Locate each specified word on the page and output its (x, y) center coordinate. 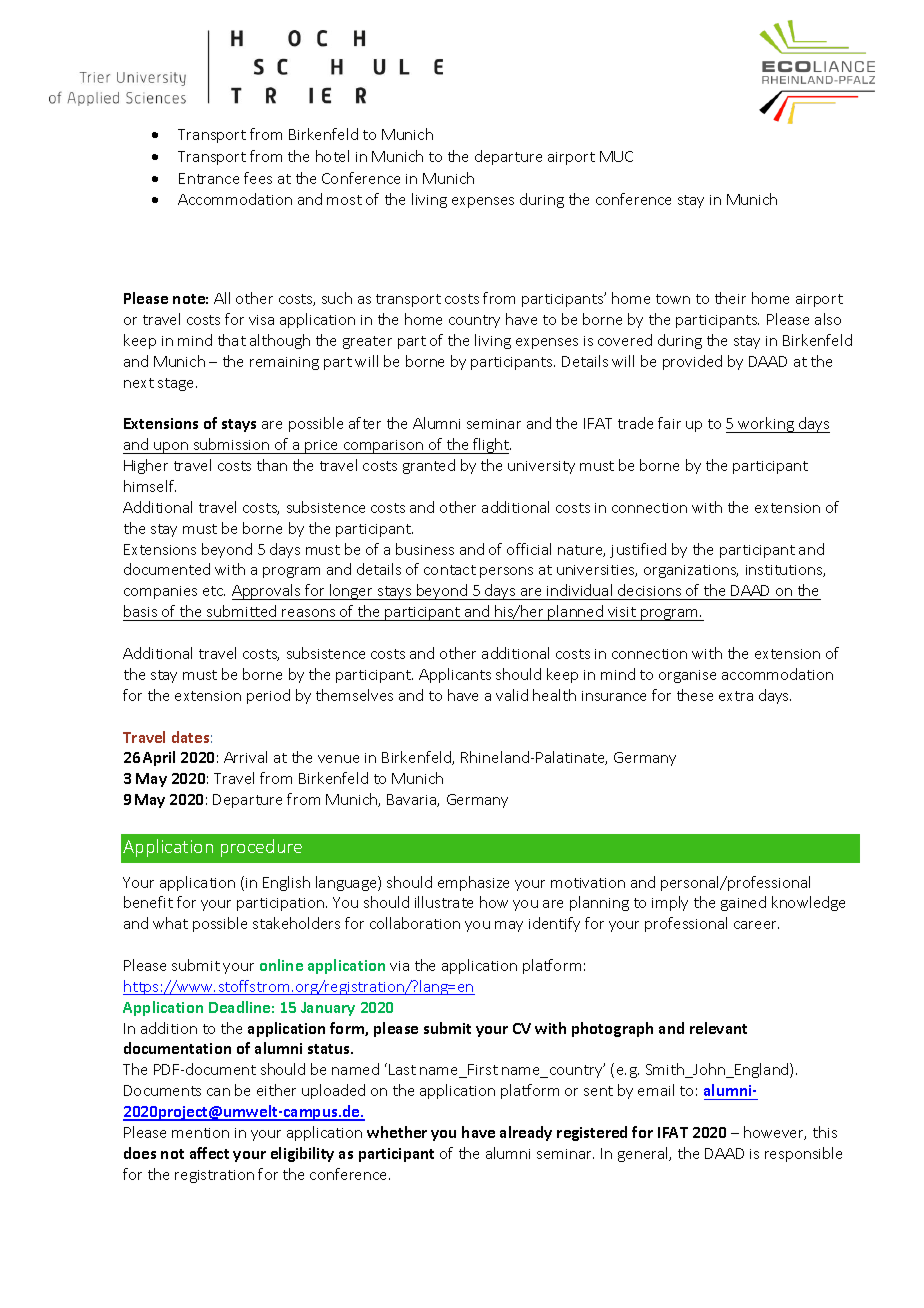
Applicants (455, 675)
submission (231, 444)
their (730, 298)
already (526, 1133)
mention (200, 1133)
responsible (803, 1154)
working (767, 425)
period (268, 696)
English (286, 883)
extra (736, 696)
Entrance (209, 178)
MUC (616, 156)
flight (491, 446)
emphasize (473, 883)
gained (743, 903)
